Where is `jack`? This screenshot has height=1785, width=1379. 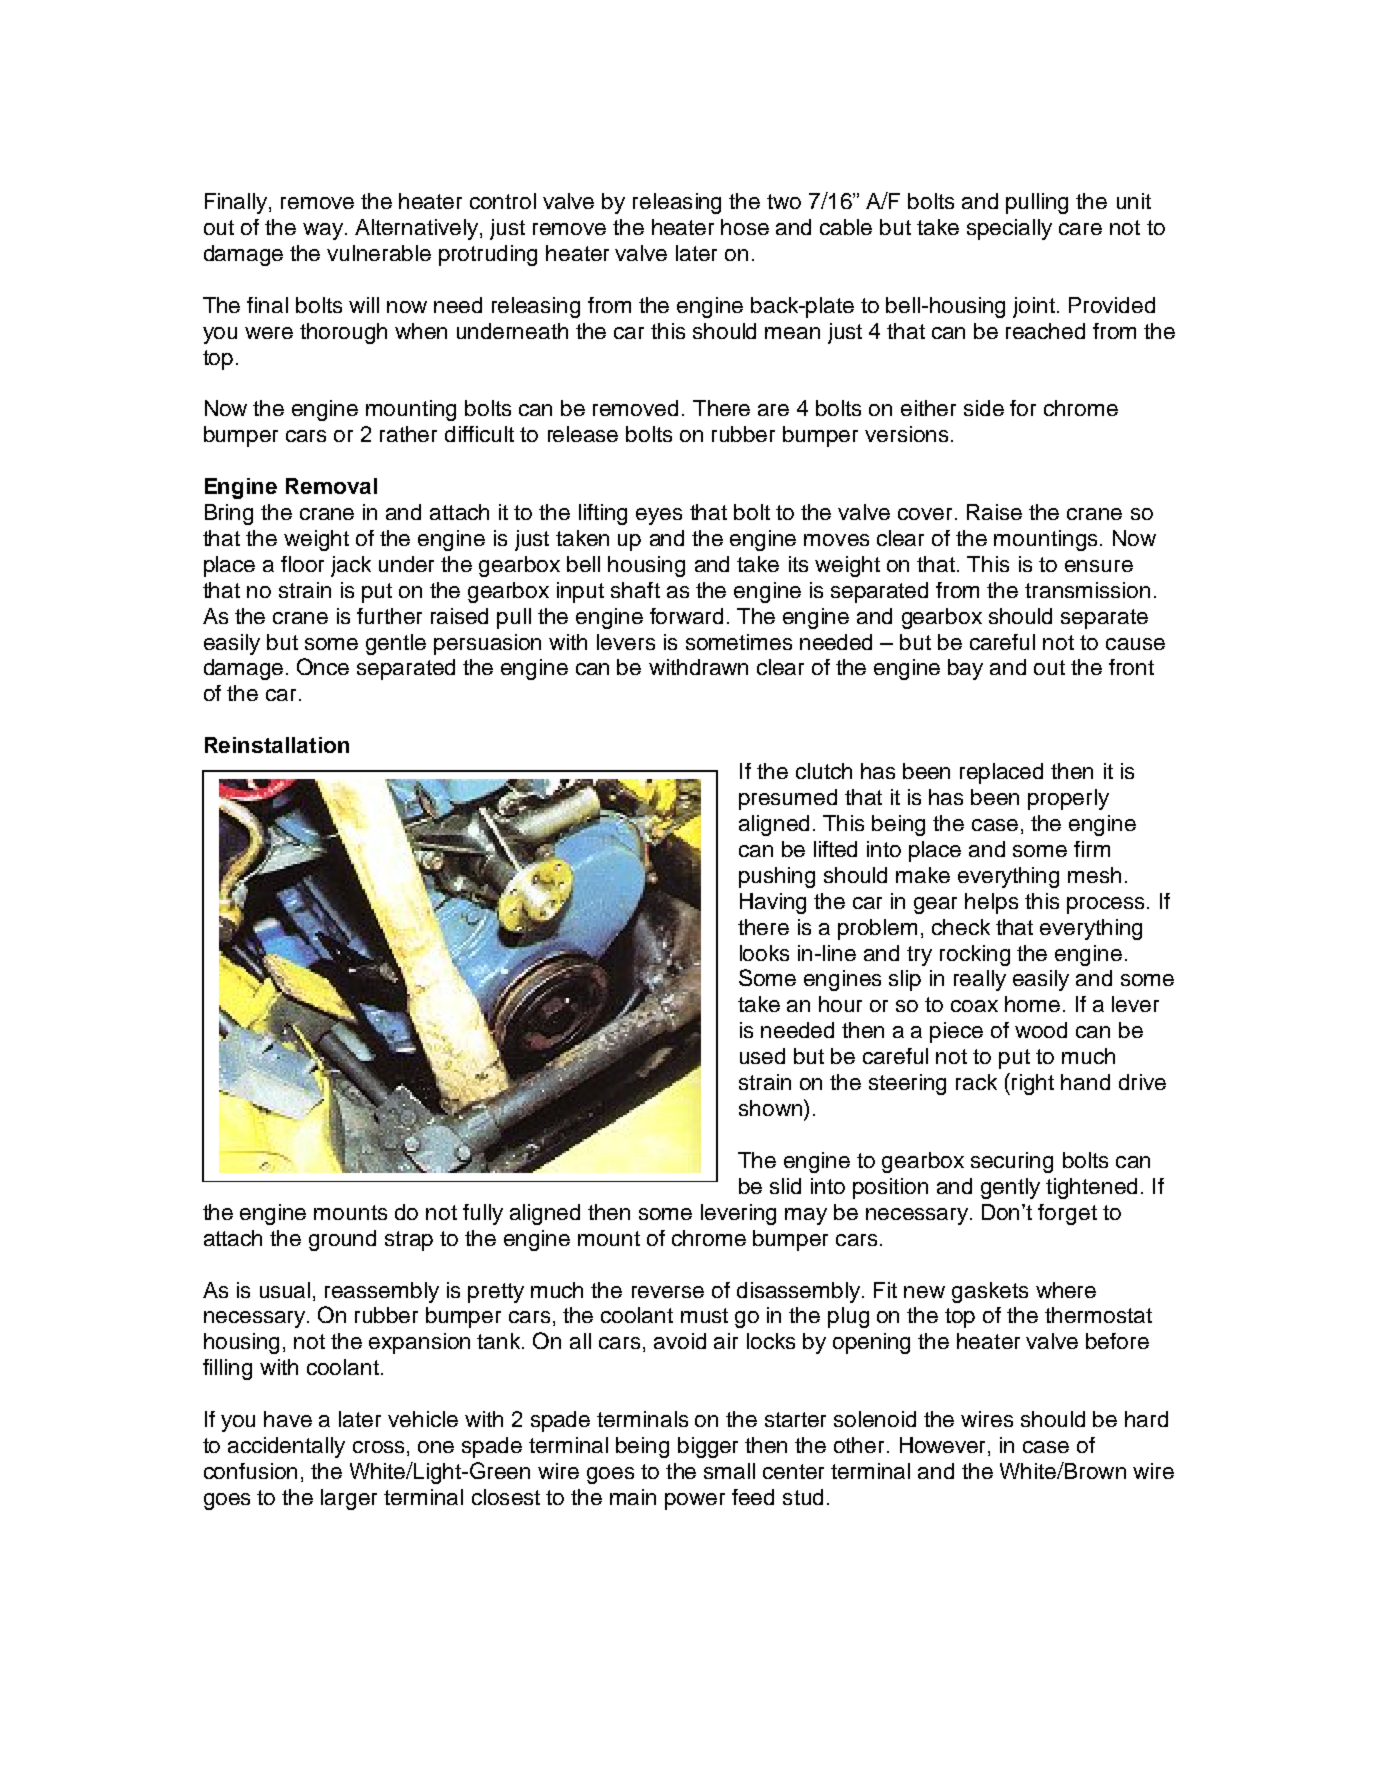 jack is located at coordinates (351, 566).
